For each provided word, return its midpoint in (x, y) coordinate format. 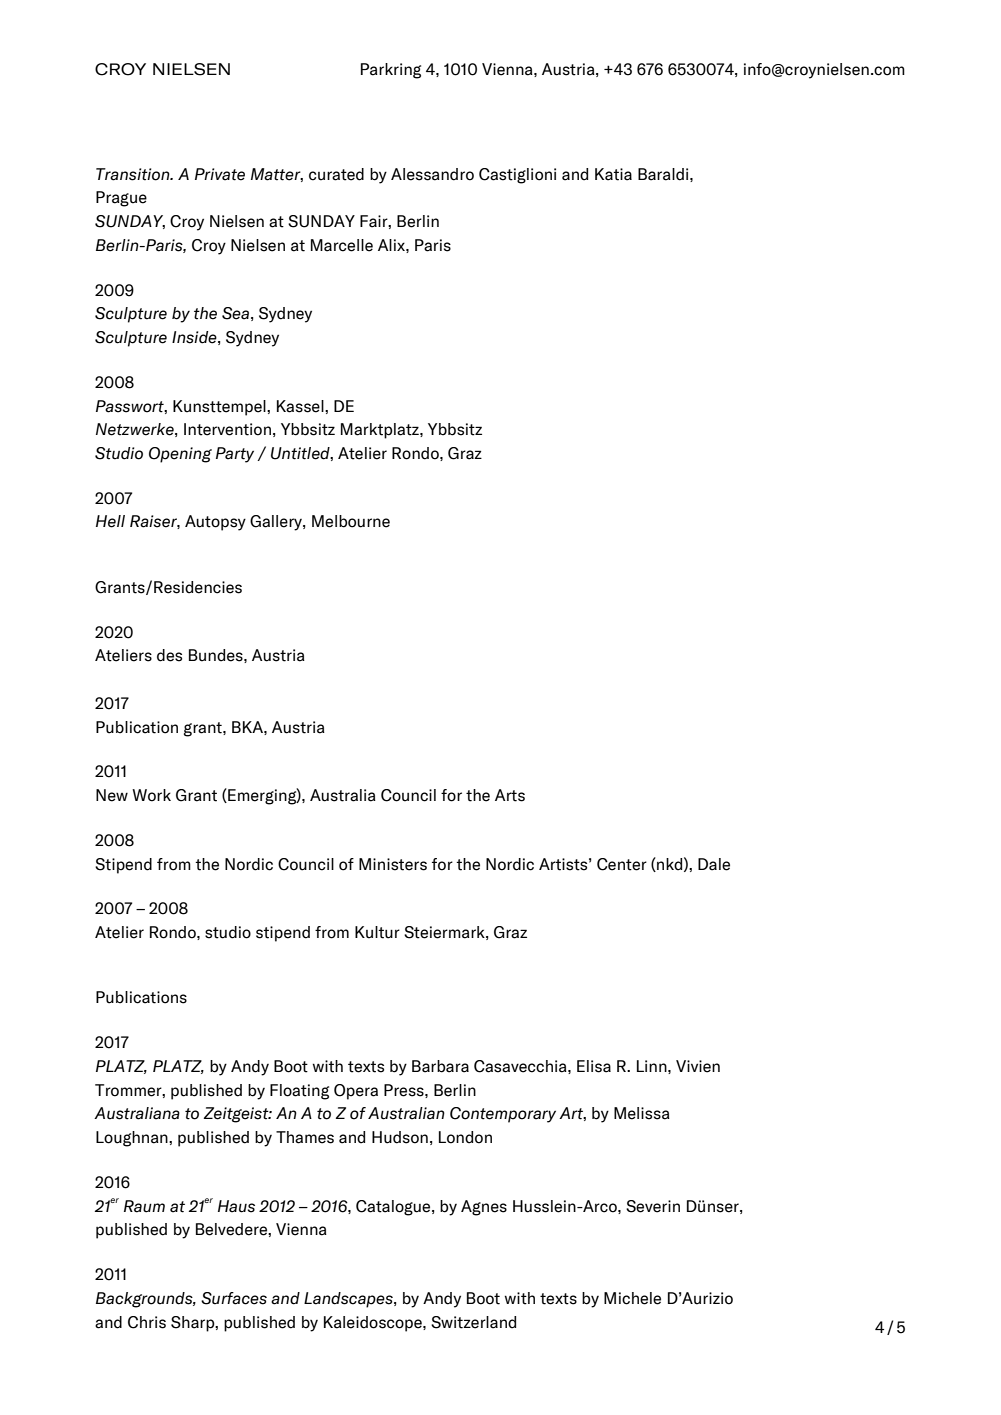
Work (151, 795)
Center (622, 864)
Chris (147, 1322)
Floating (299, 1092)
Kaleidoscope (374, 1324)
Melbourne (351, 521)
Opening (180, 455)
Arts (510, 795)
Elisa (594, 1066)
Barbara (440, 1066)
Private (220, 174)
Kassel (301, 406)
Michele (632, 1298)
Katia (613, 174)
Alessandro (432, 174)
